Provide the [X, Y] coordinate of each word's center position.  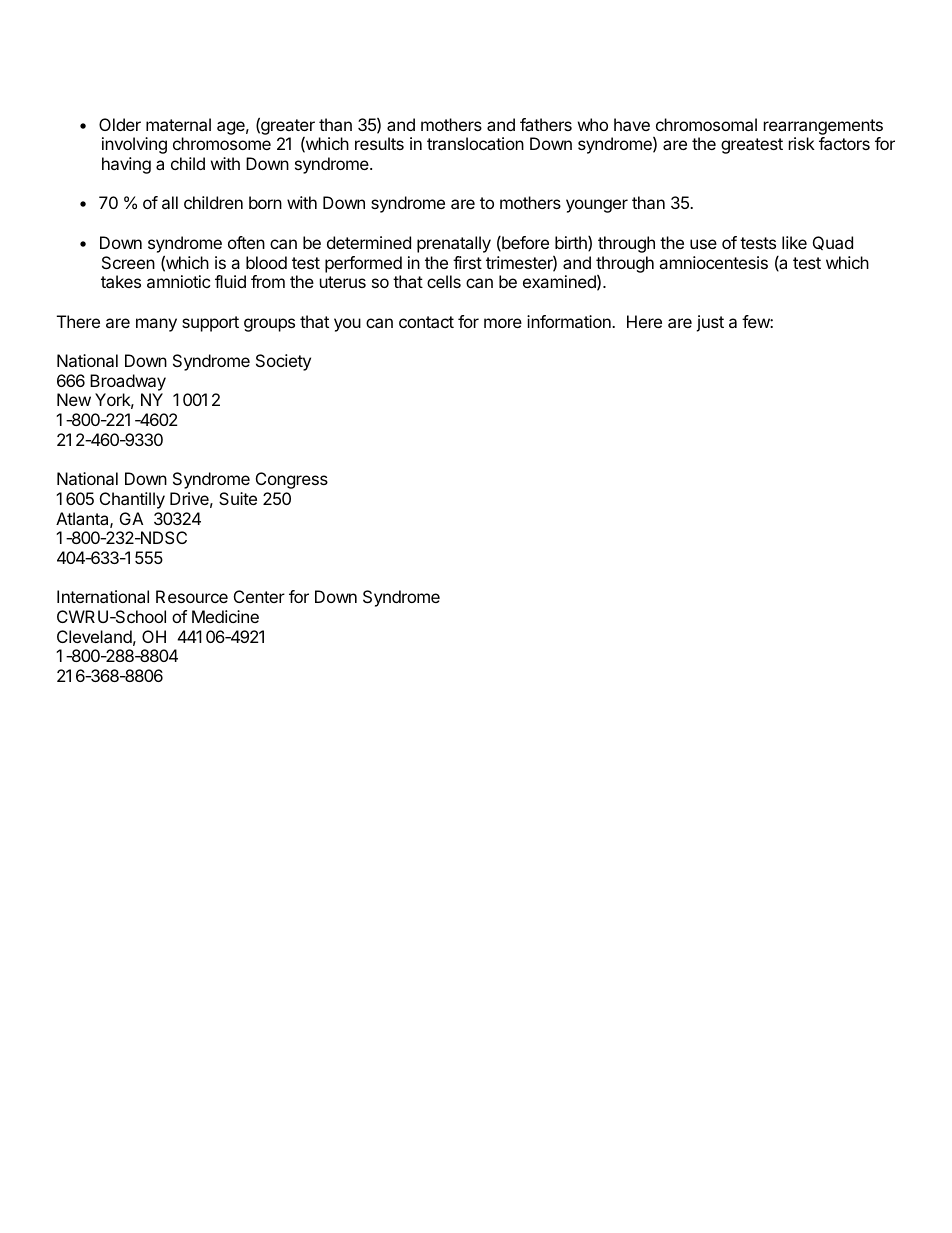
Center [259, 596]
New [74, 399]
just [710, 323]
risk [802, 143]
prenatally [454, 244]
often [246, 242]
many [156, 325]
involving [134, 145]
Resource [192, 596]
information [570, 321]
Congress [292, 480]
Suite [238, 498]
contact [426, 322]
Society [283, 362]
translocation [475, 143]
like [794, 242]
